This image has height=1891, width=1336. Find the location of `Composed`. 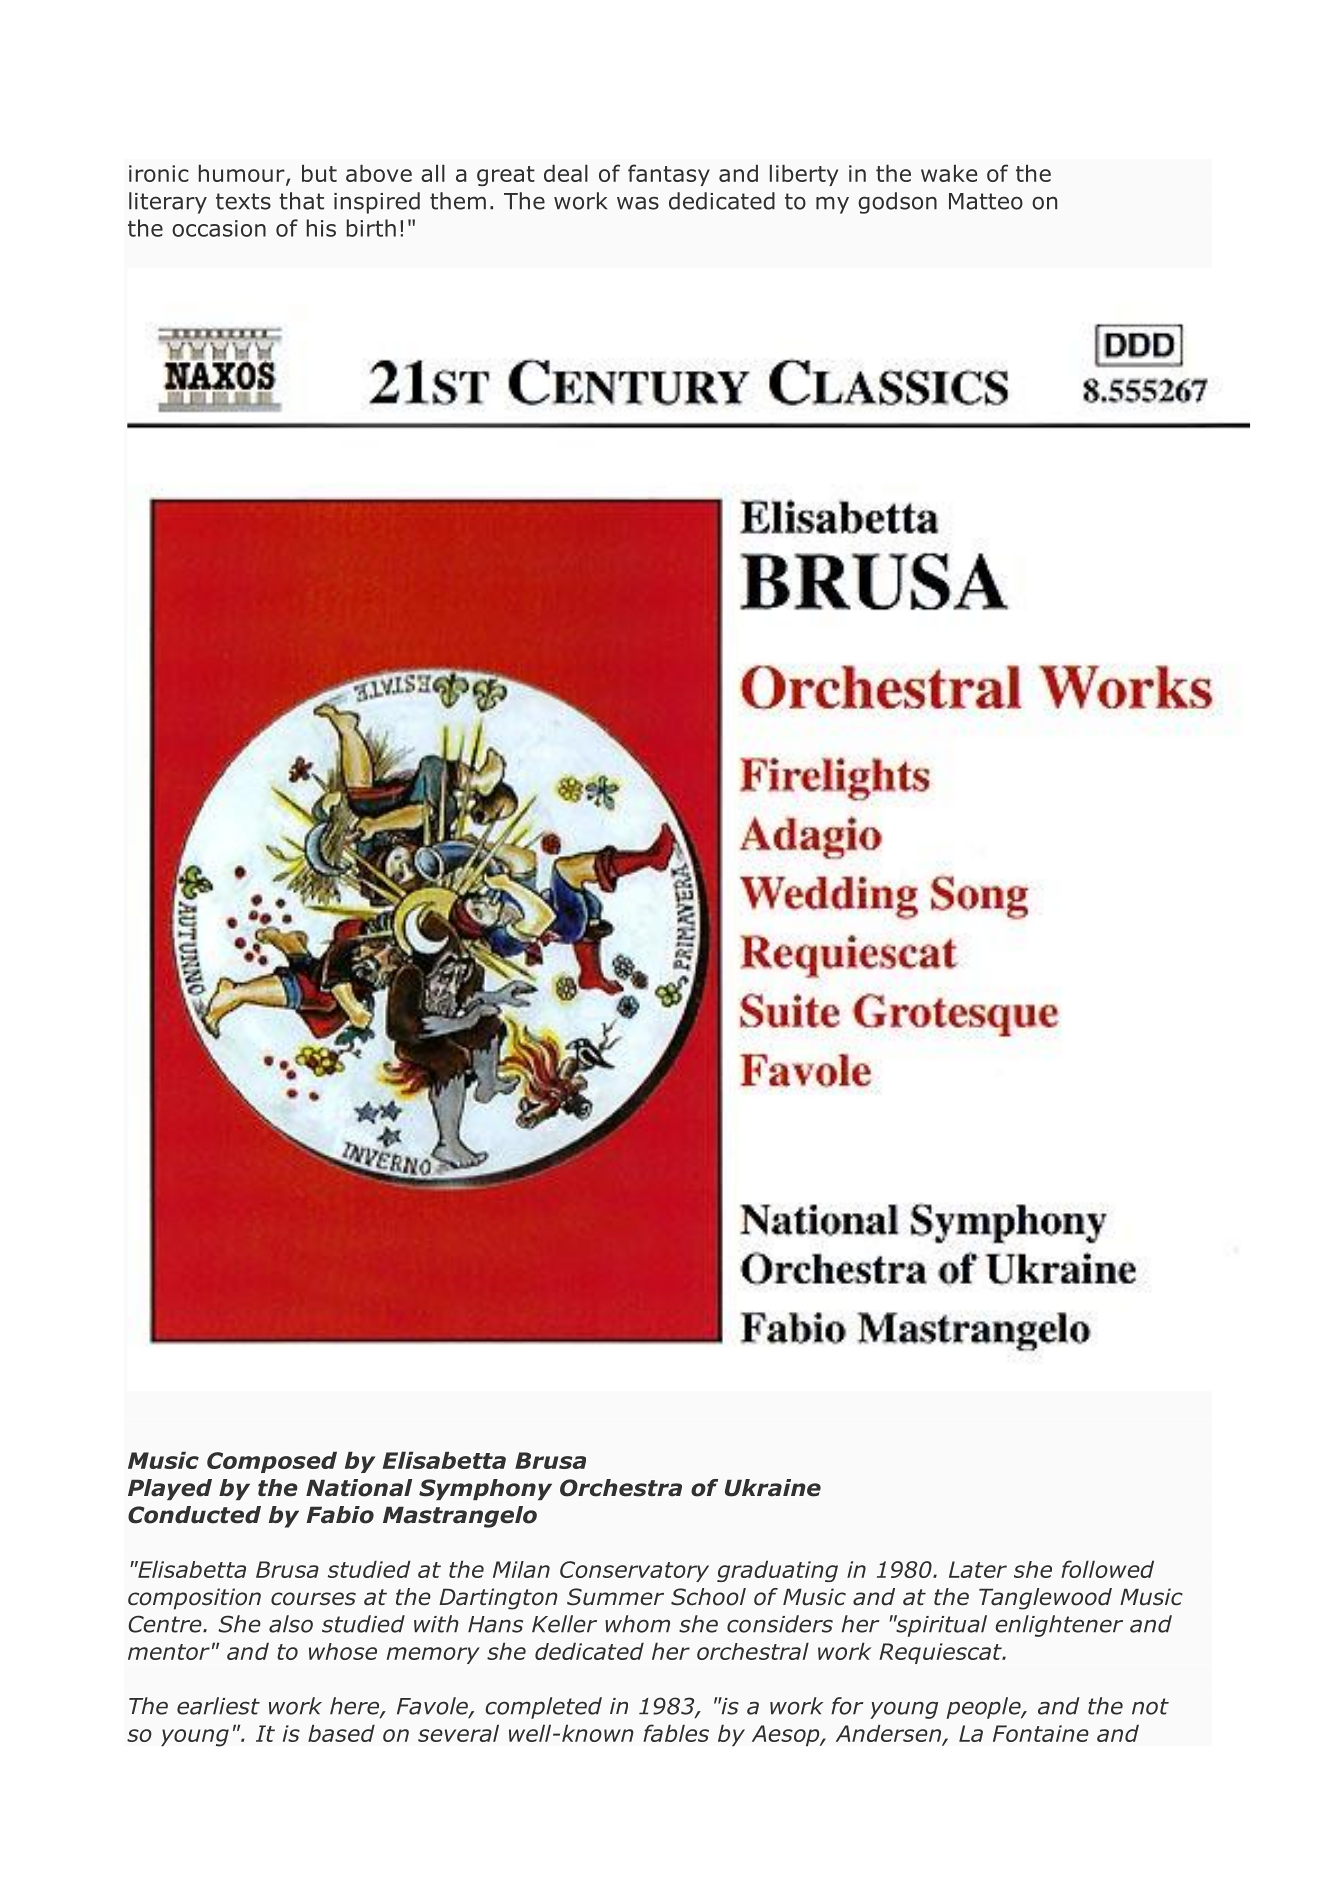

Composed is located at coordinates (272, 1462).
